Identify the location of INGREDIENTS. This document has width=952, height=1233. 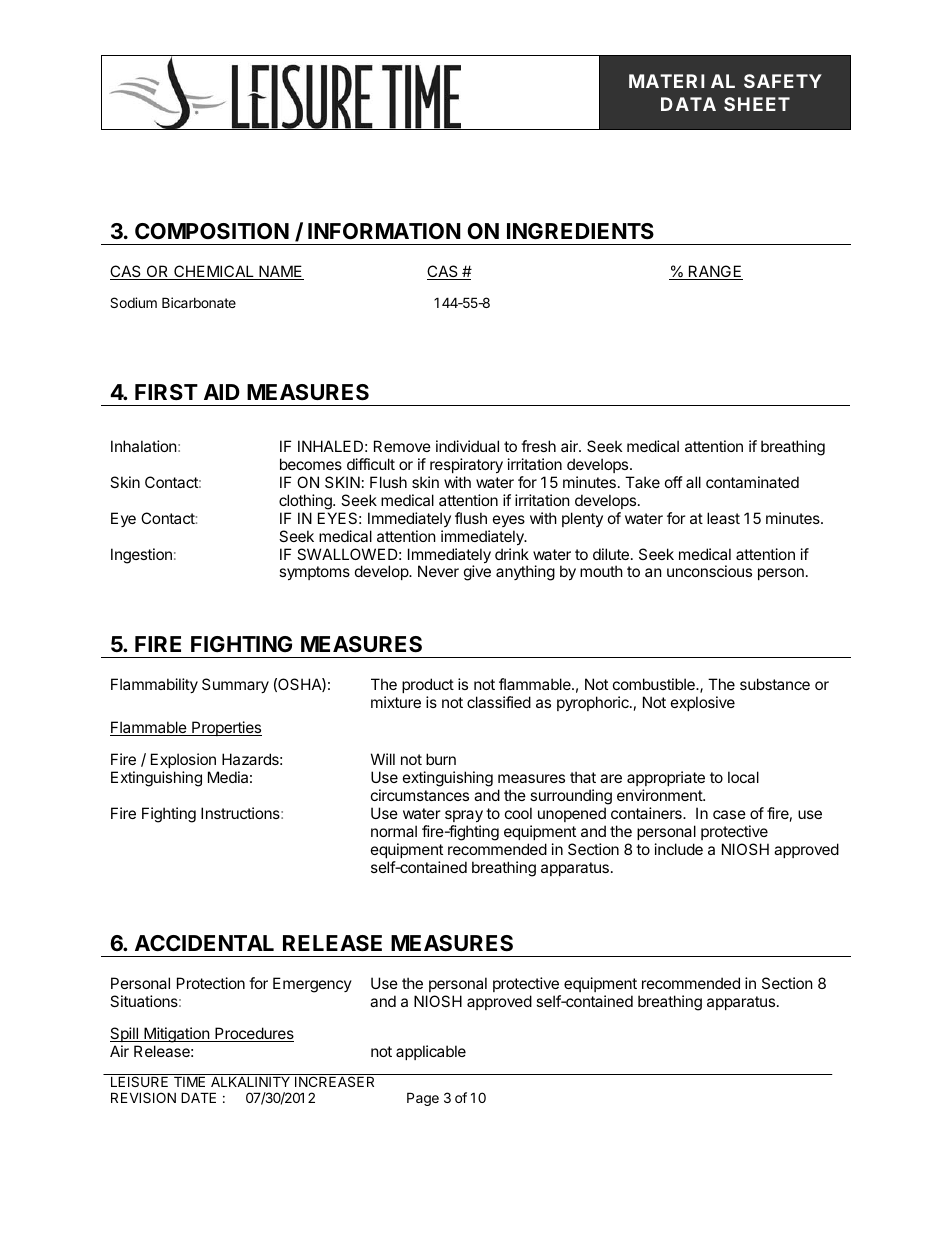
(580, 231).
